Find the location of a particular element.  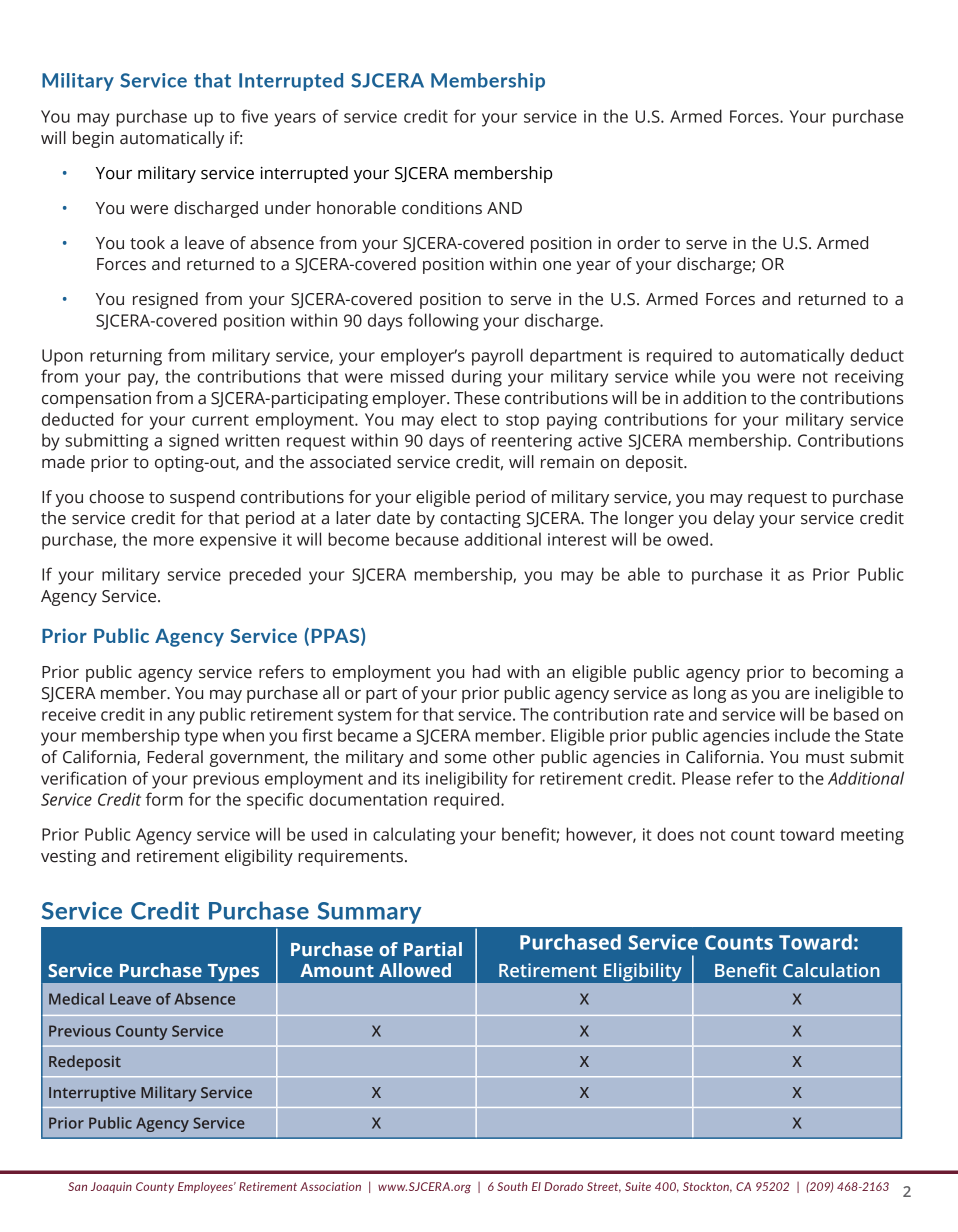

conditions is located at coordinates (442, 208).
